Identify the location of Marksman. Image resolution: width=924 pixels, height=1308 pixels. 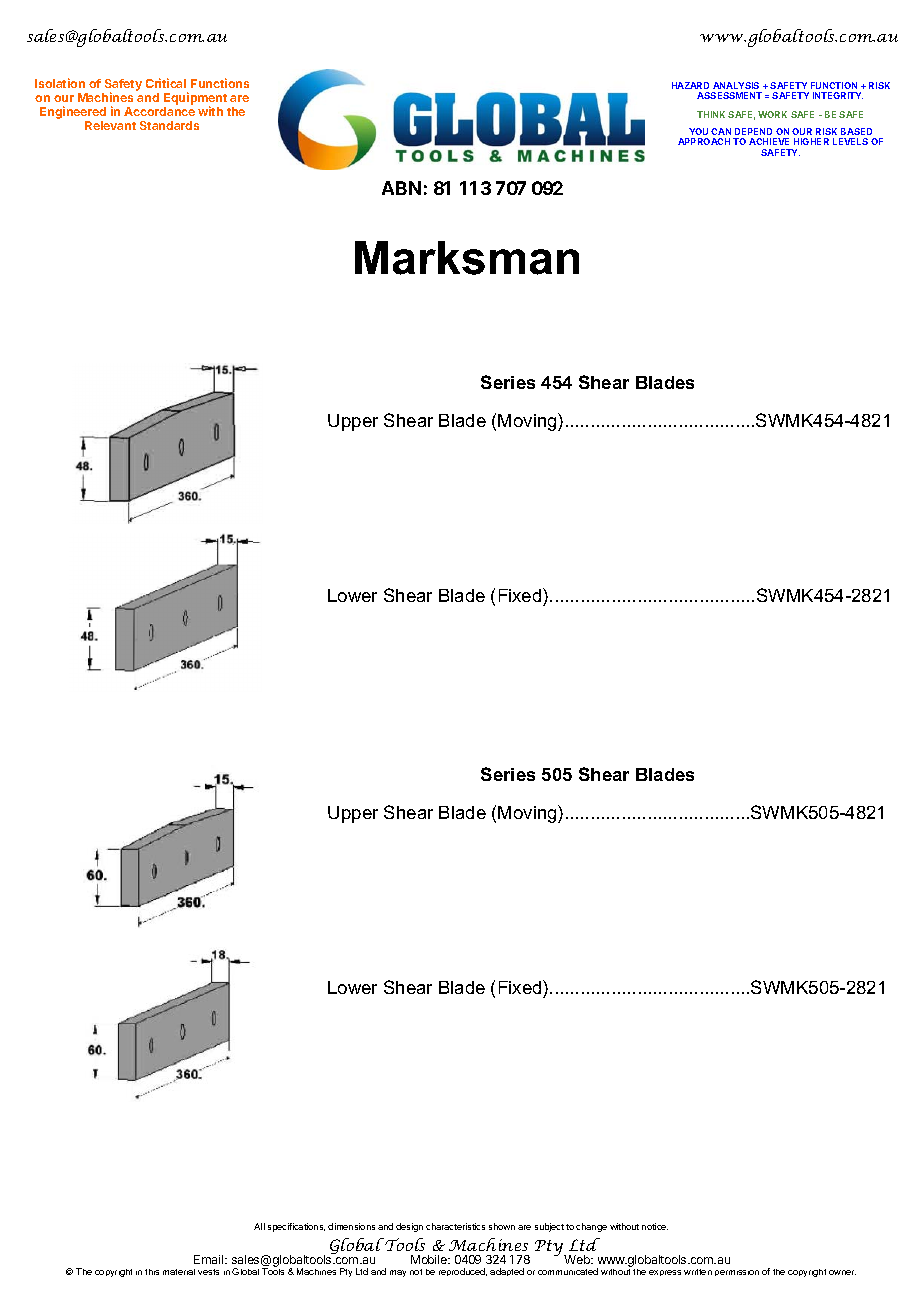
(467, 258).
